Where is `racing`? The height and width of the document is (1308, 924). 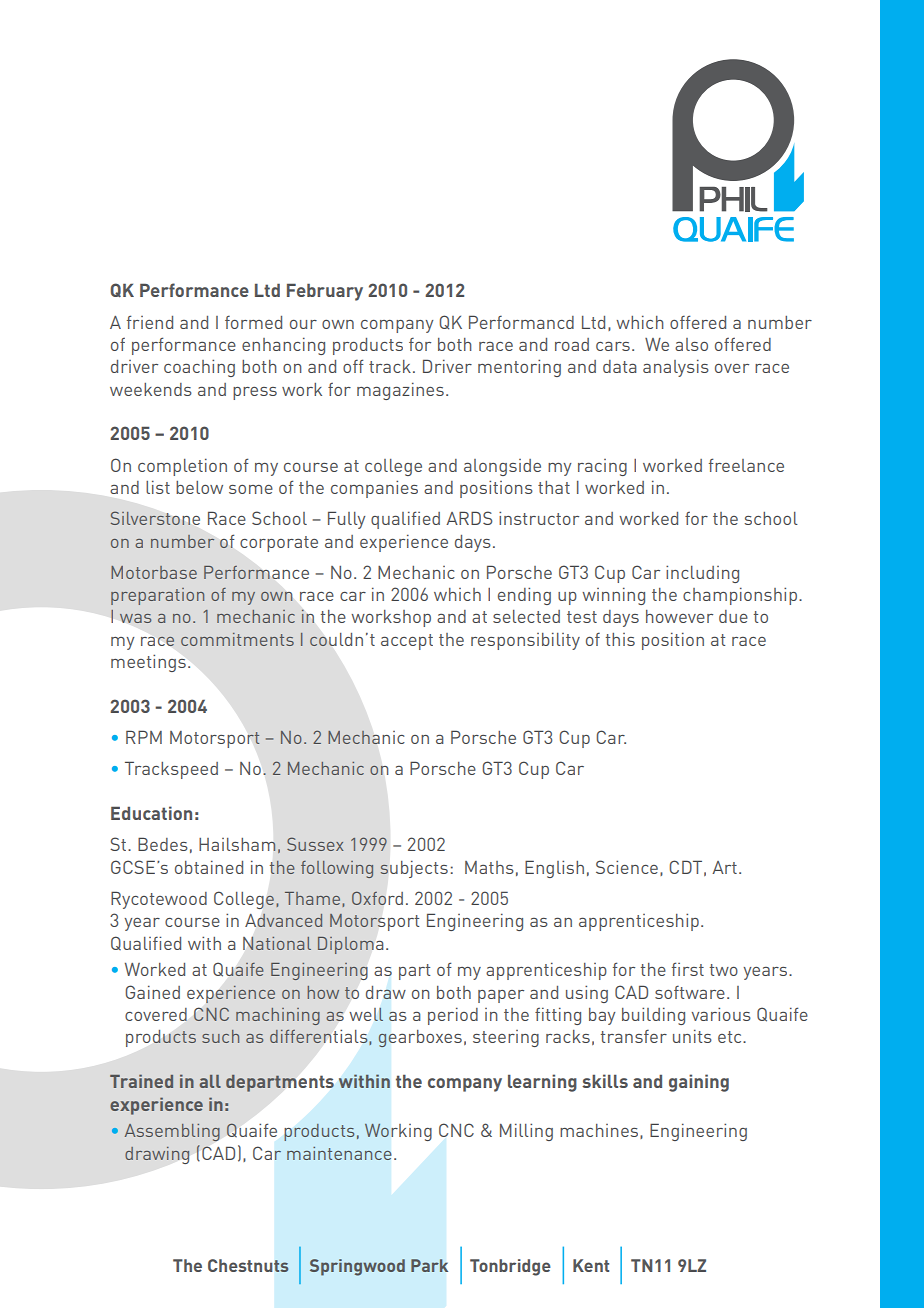
racing is located at coordinates (602, 467).
